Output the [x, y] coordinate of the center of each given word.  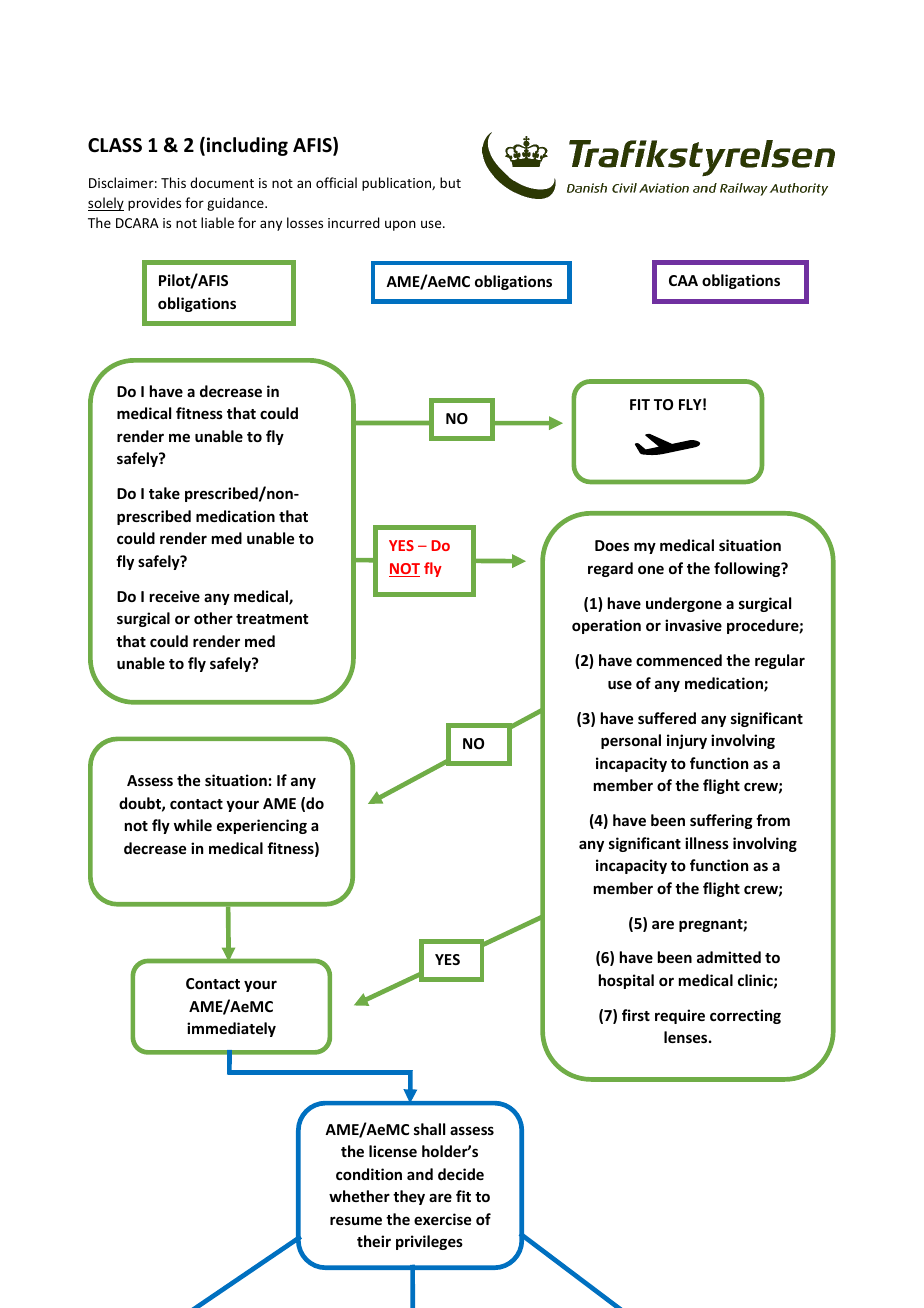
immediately [231, 1029]
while [193, 825]
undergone [684, 604]
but [450, 182]
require [680, 1016]
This [173, 182]
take [164, 493]
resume [356, 1220]
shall [429, 1129]
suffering [721, 821]
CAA [683, 280]
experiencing [262, 826]
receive [175, 596]
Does [612, 545]
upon [400, 225]
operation [606, 626]
